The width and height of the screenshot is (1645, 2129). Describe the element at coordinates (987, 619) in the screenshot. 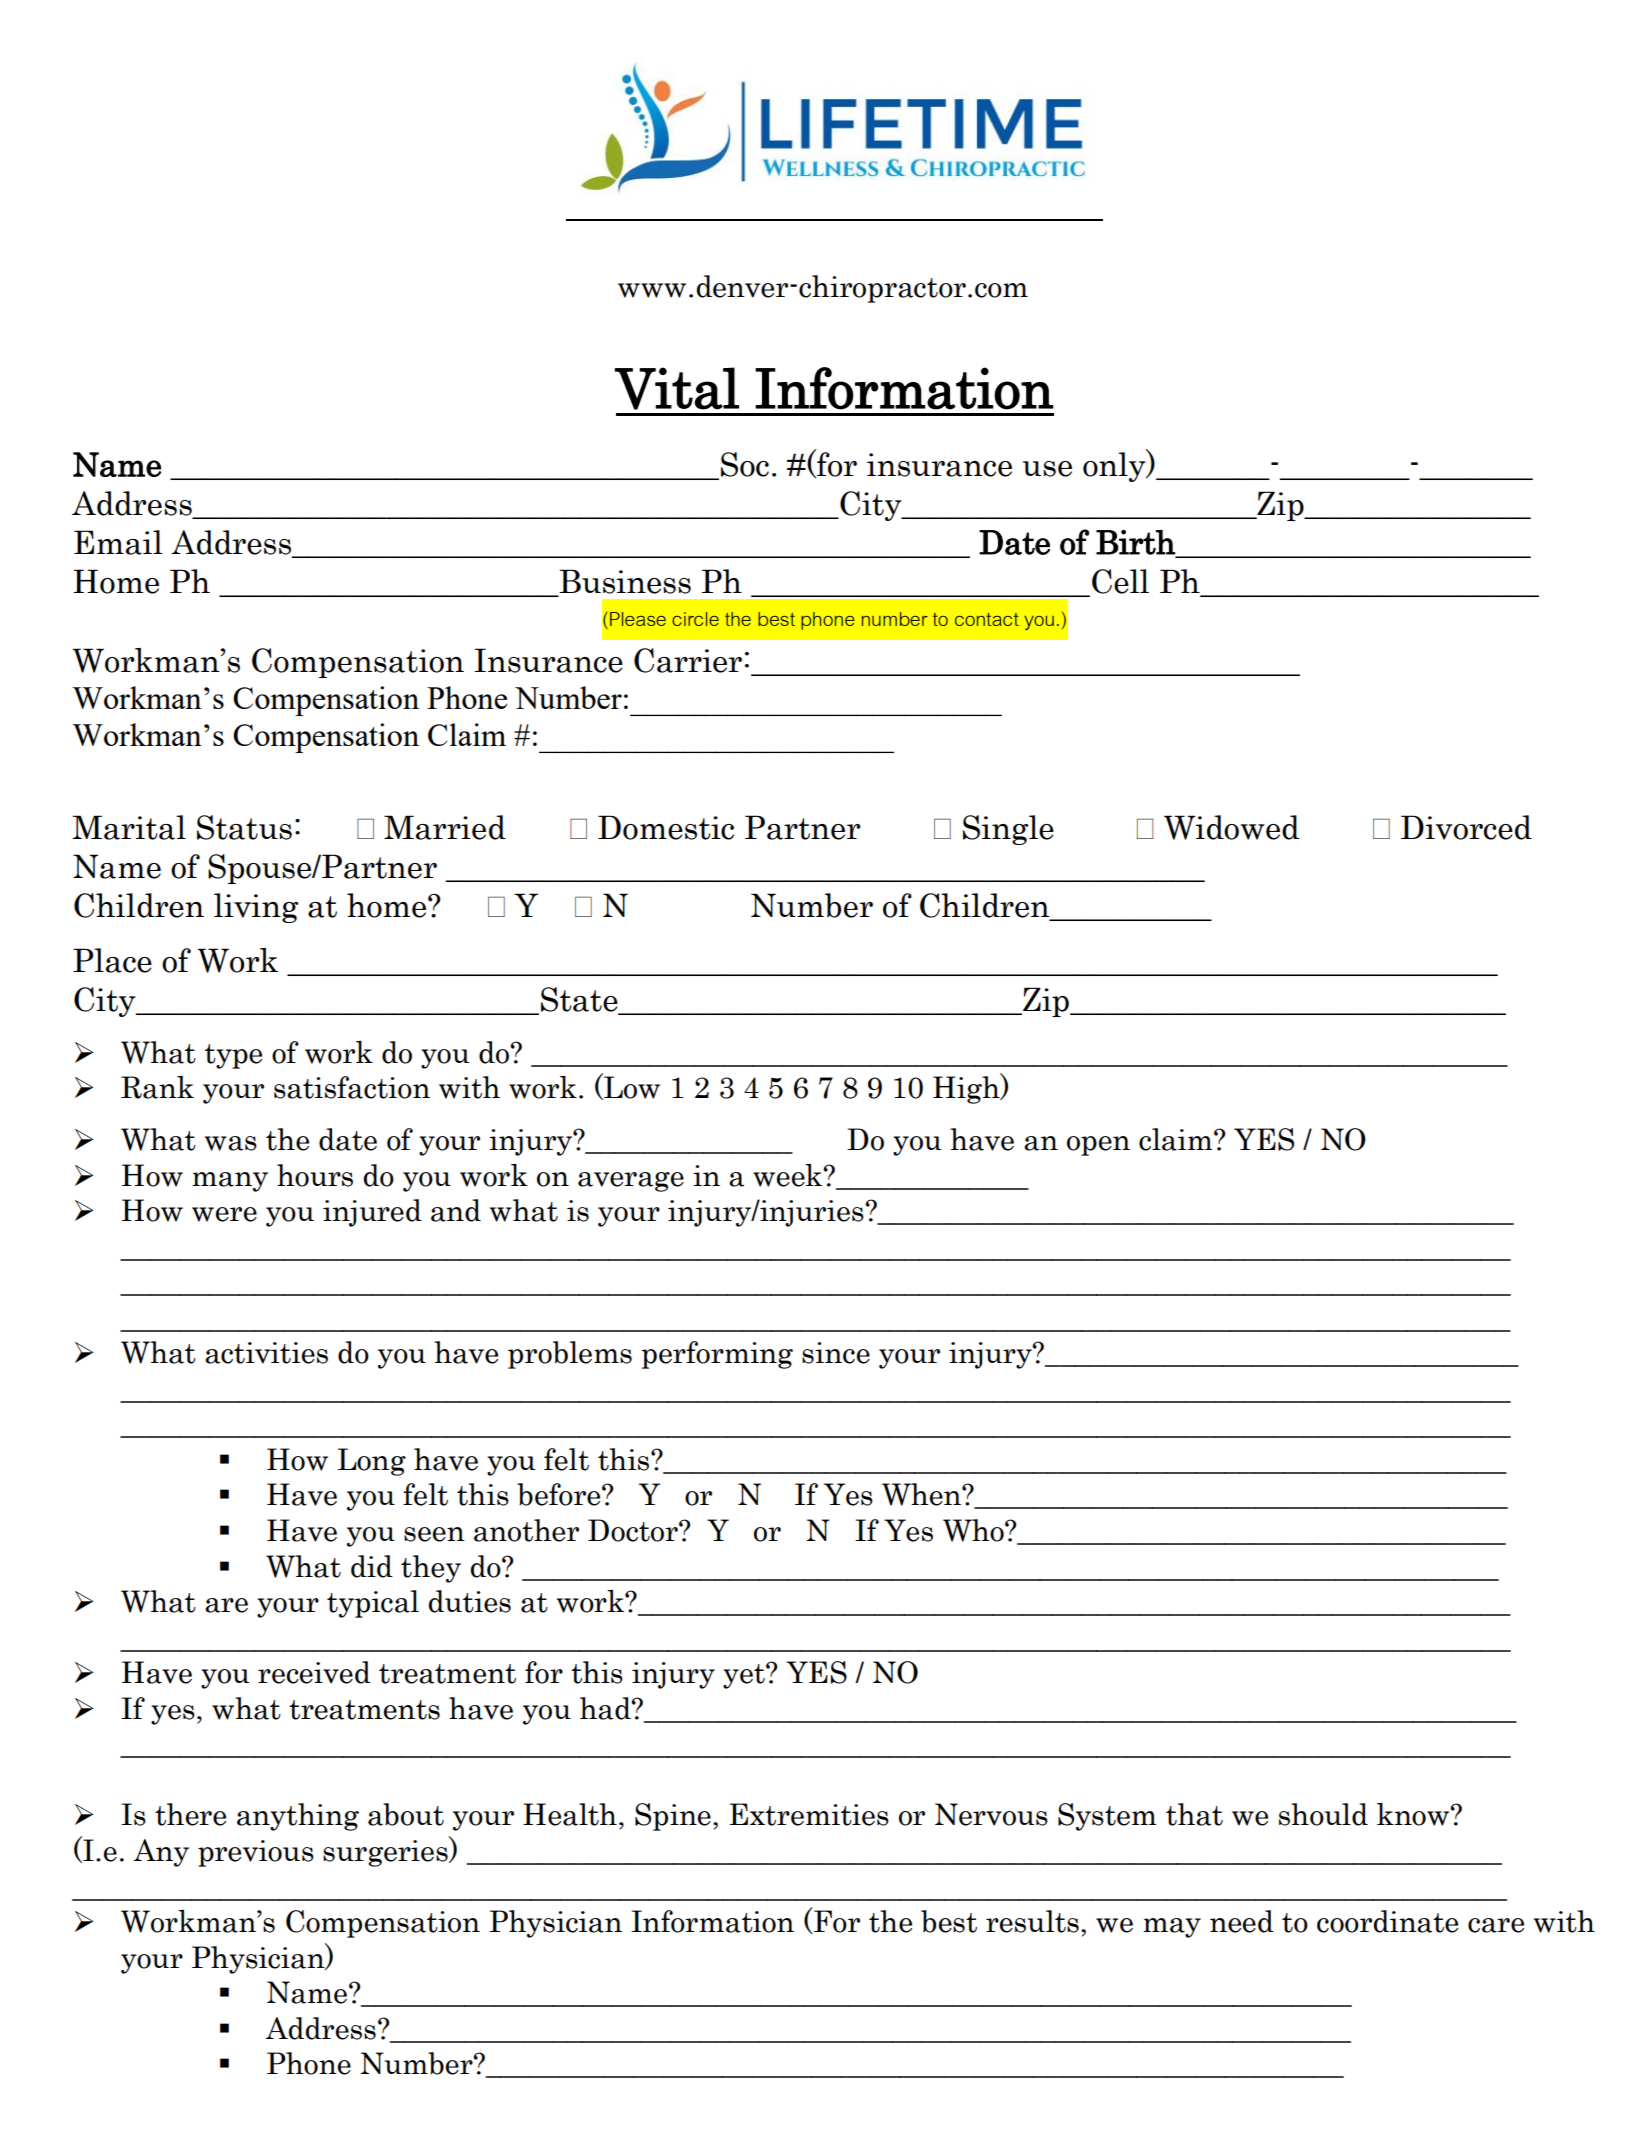

I see `contact` at that location.
